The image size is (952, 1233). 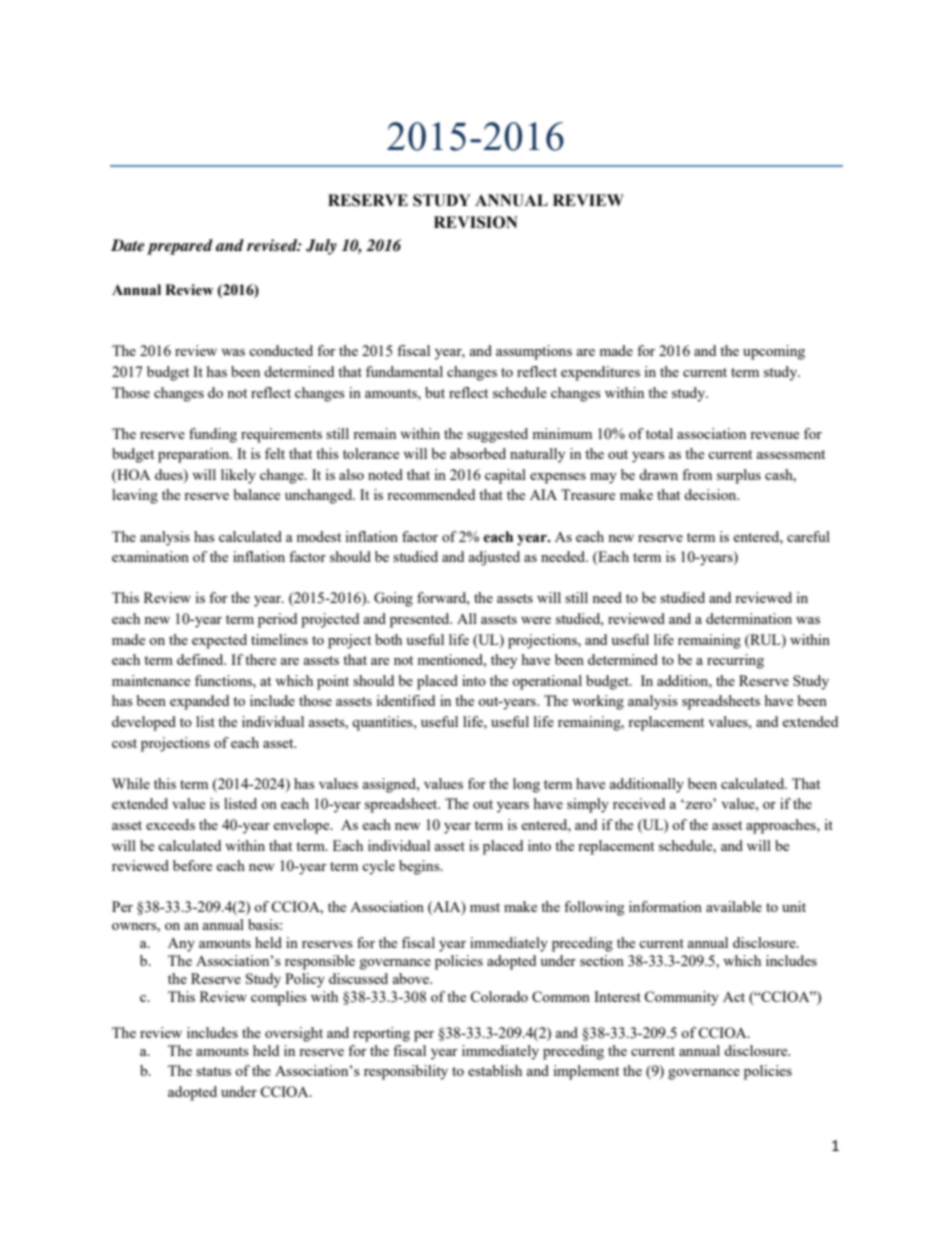 I want to click on begins, so click(x=420, y=867).
